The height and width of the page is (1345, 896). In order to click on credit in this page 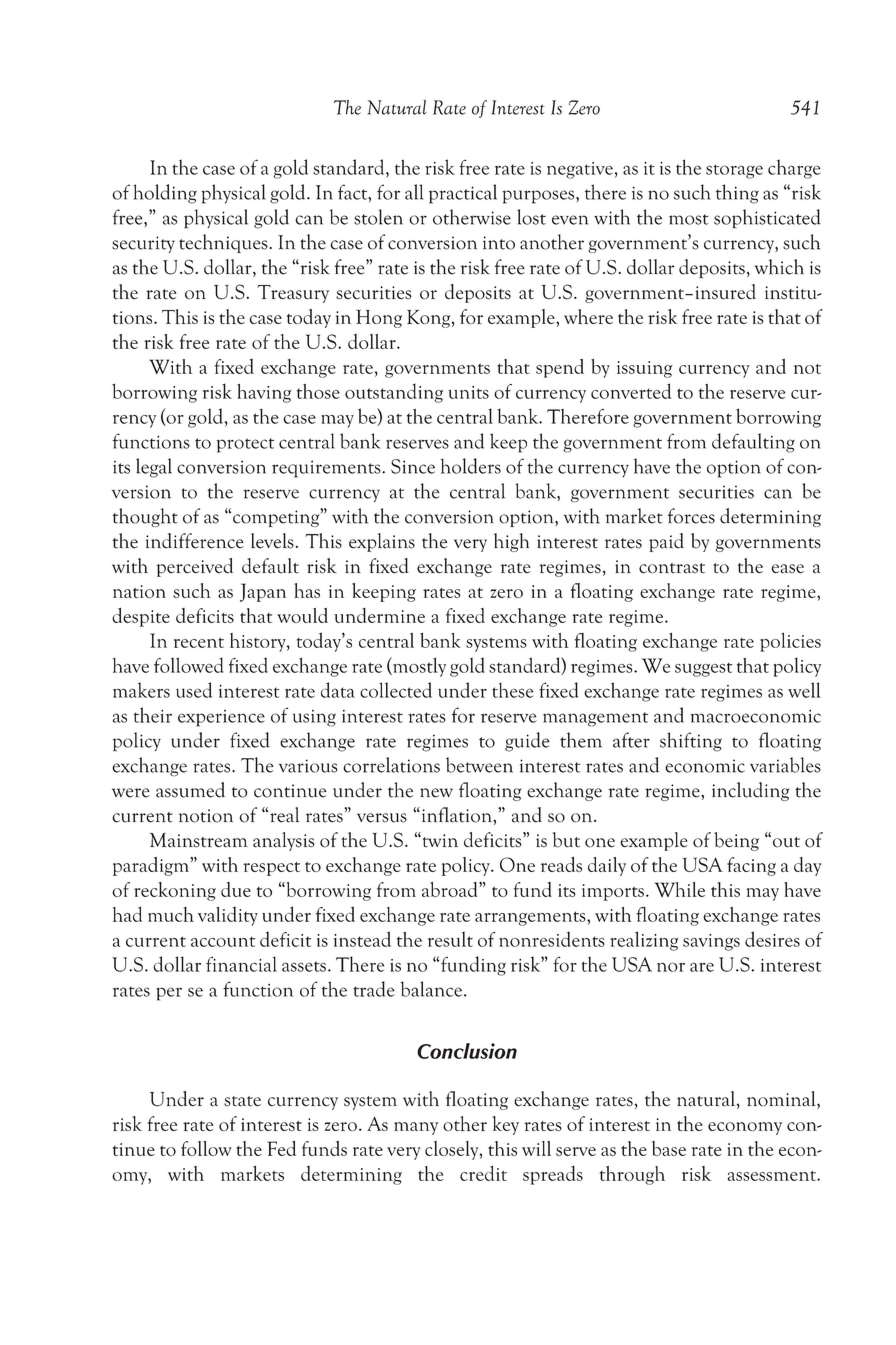, I will do `click(483, 1173)`.
